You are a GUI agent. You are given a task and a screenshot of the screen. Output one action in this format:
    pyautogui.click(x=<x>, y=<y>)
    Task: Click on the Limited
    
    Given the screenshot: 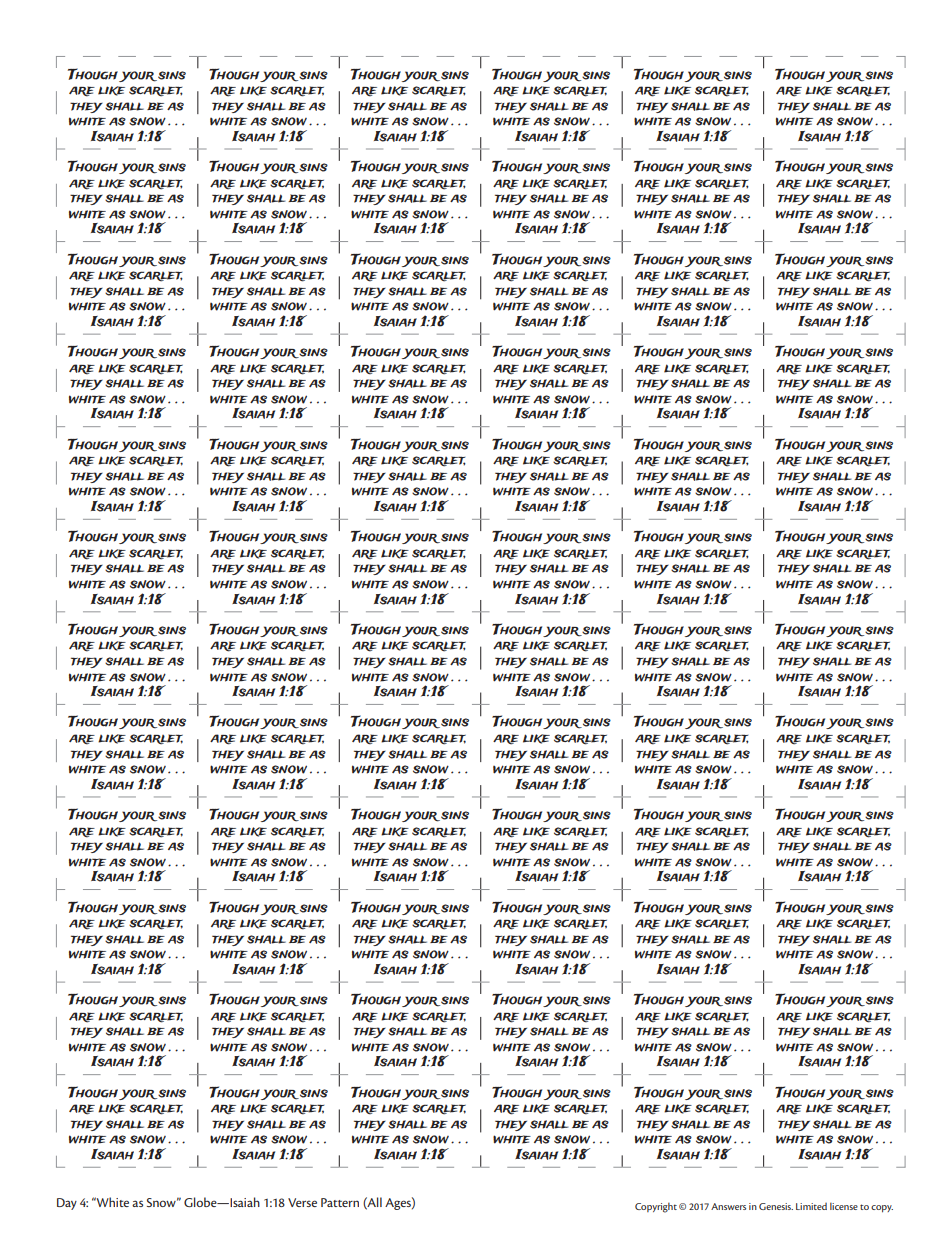 What is the action you would take?
    pyautogui.click(x=811, y=1206)
